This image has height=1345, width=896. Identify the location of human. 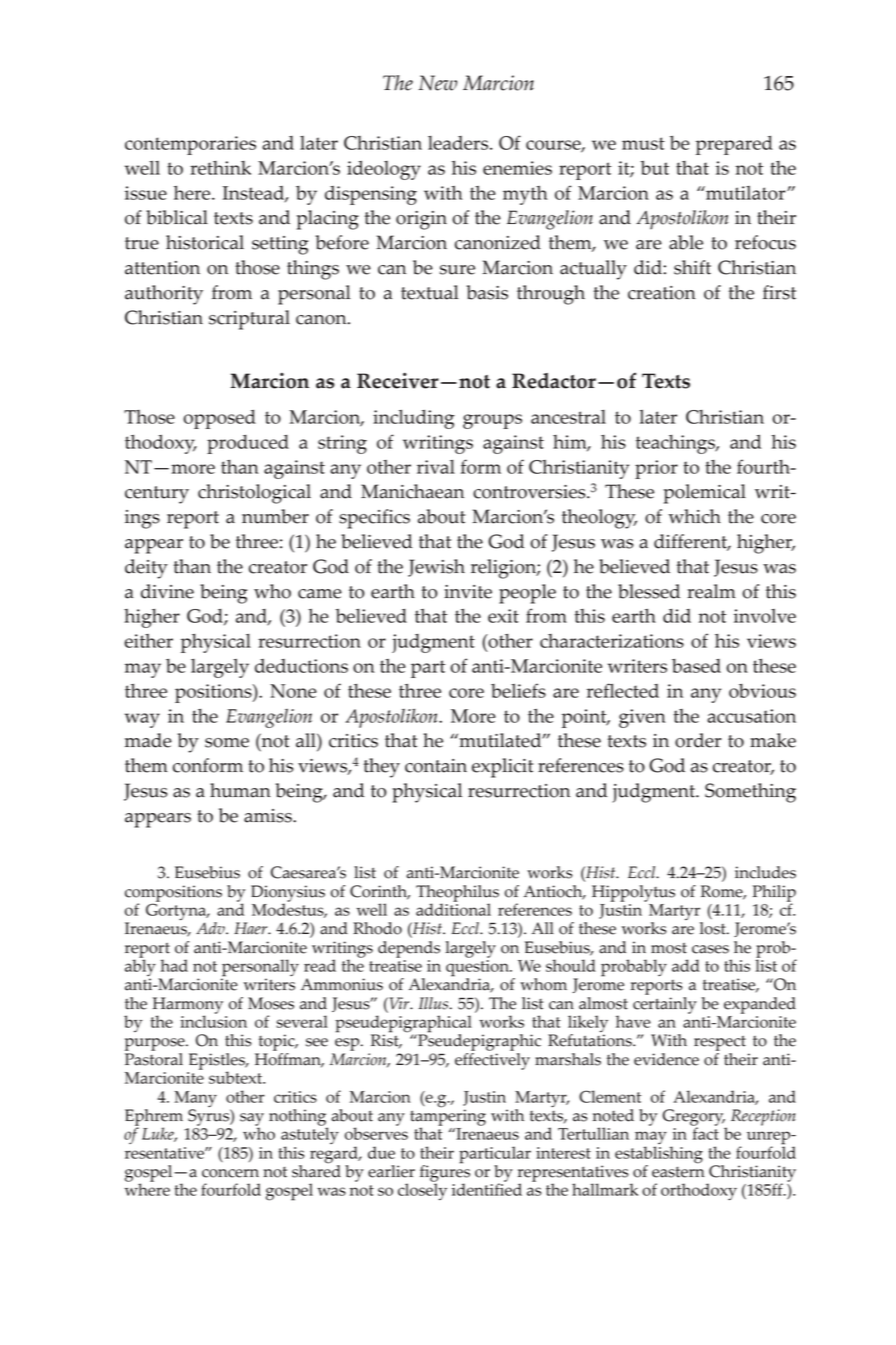
(240, 790).
